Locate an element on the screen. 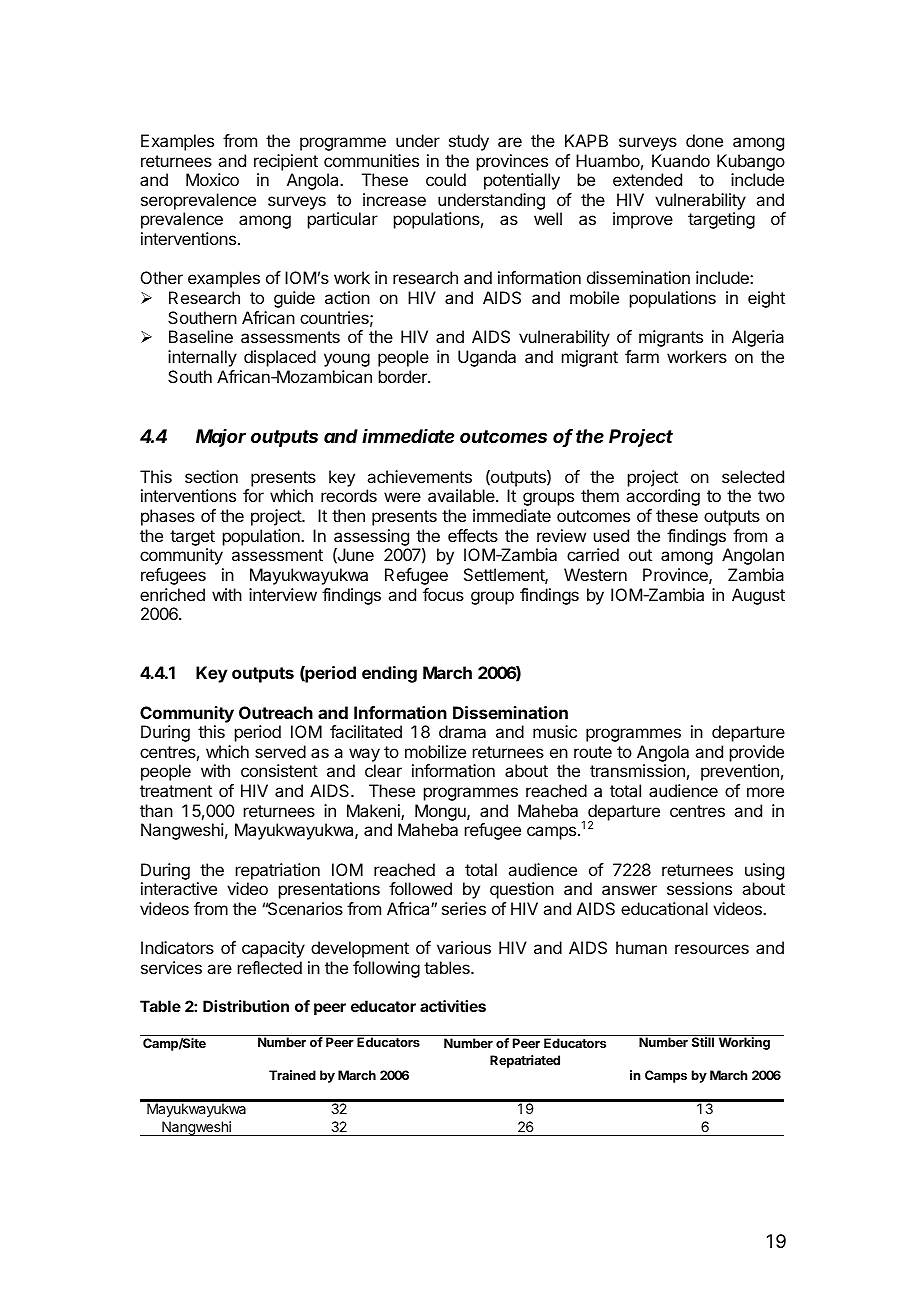  resources is located at coordinates (712, 949).
